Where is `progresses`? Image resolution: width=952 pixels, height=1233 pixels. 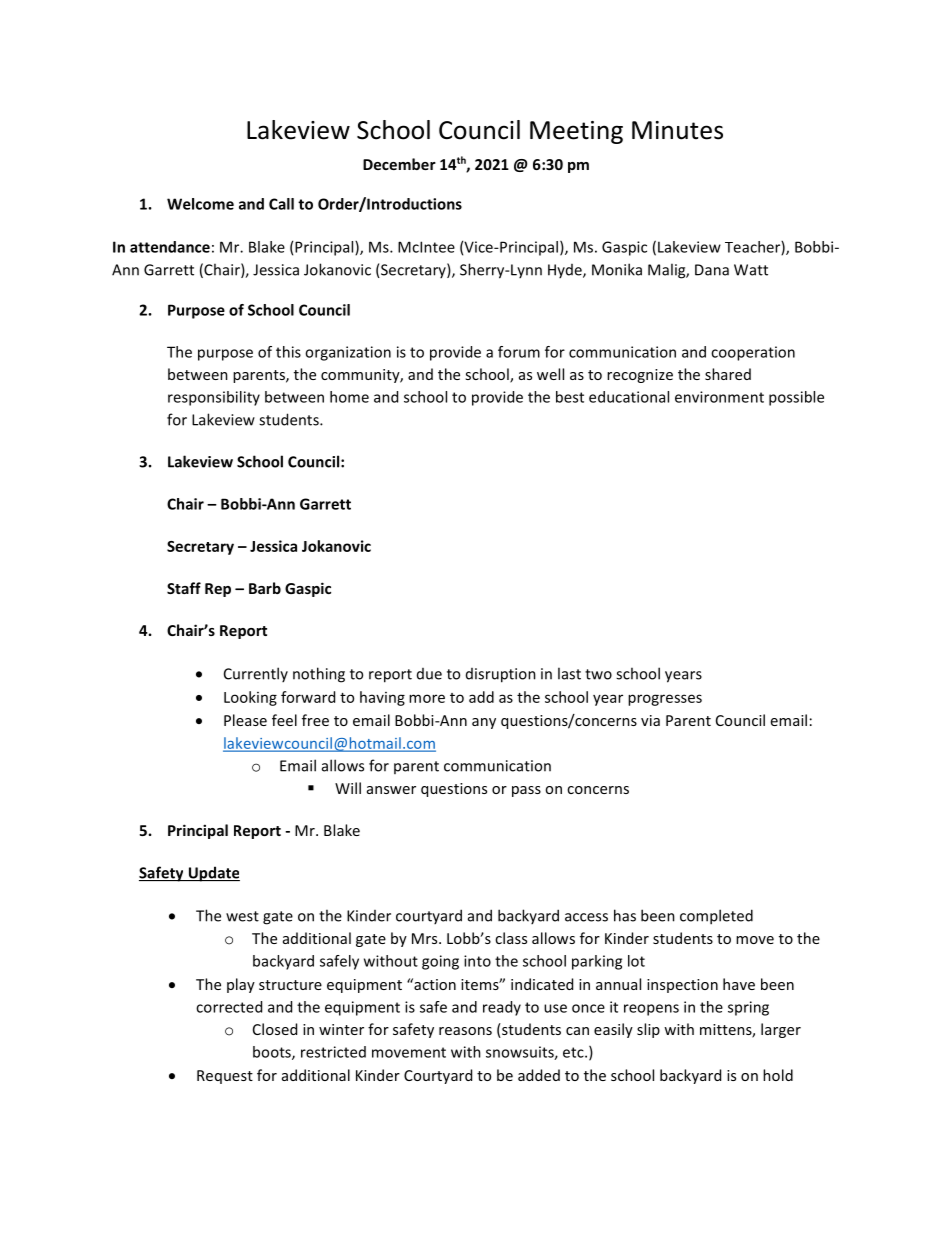 progresses is located at coordinates (665, 700).
